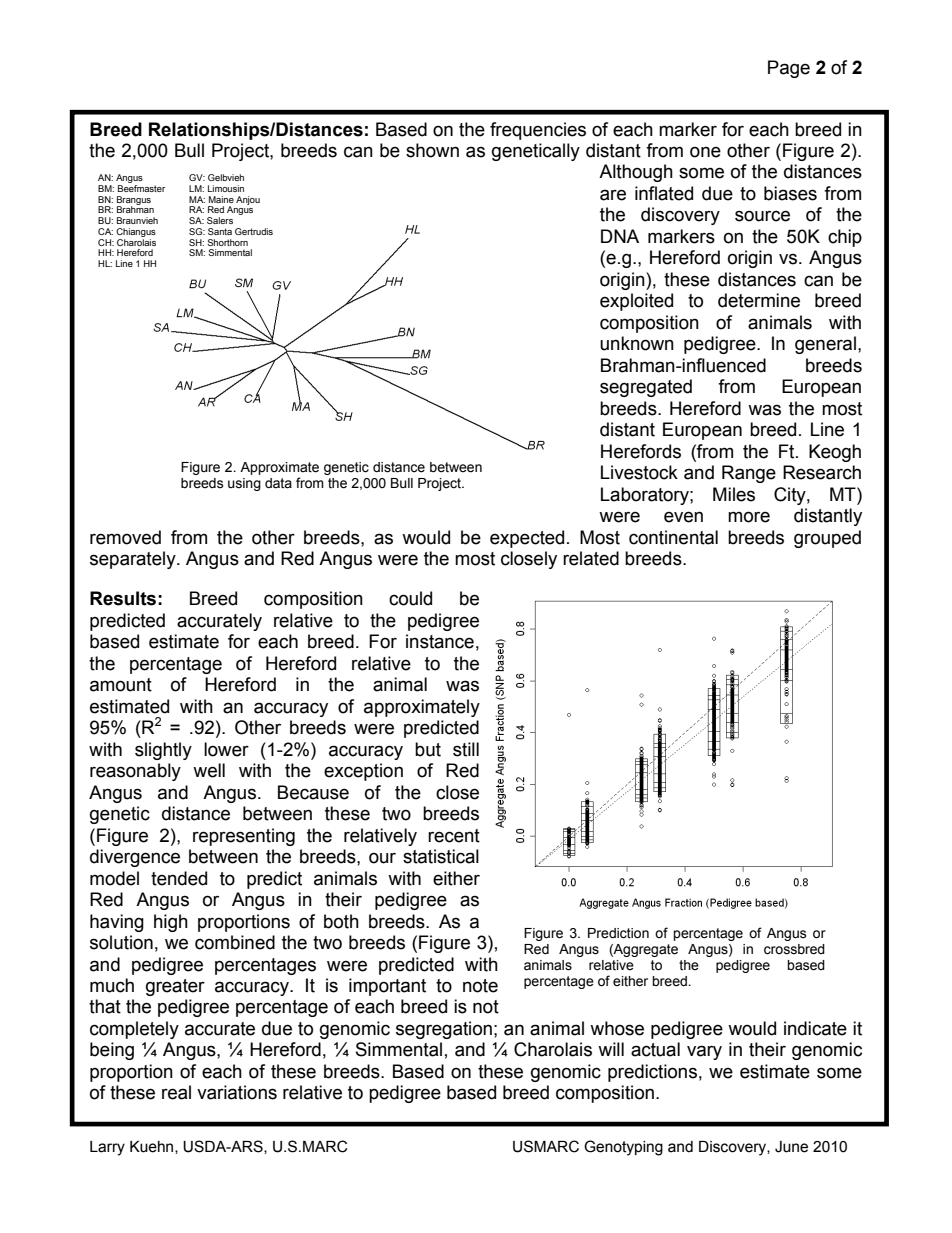  What do you see at coordinates (444, 1030) in the document?
I see `segregation` at bounding box center [444, 1030].
